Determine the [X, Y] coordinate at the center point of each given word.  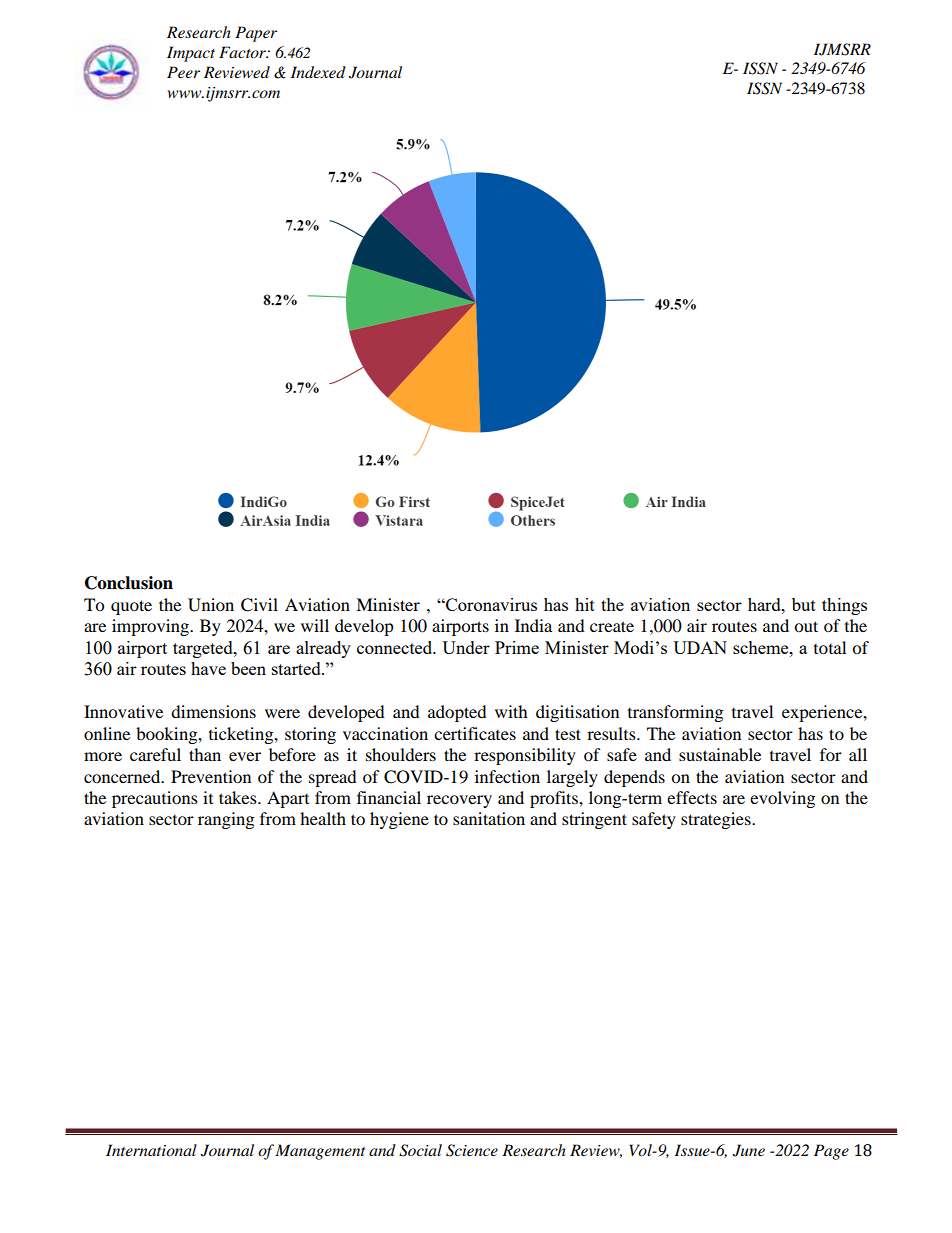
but [804, 604]
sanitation [489, 818]
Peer [183, 72]
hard [765, 604]
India [533, 625]
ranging [226, 820]
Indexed [318, 72]
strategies [717, 820]
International [151, 1150]
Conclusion [129, 583]
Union [211, 605]
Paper [256, 34]
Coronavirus [490, 604]
